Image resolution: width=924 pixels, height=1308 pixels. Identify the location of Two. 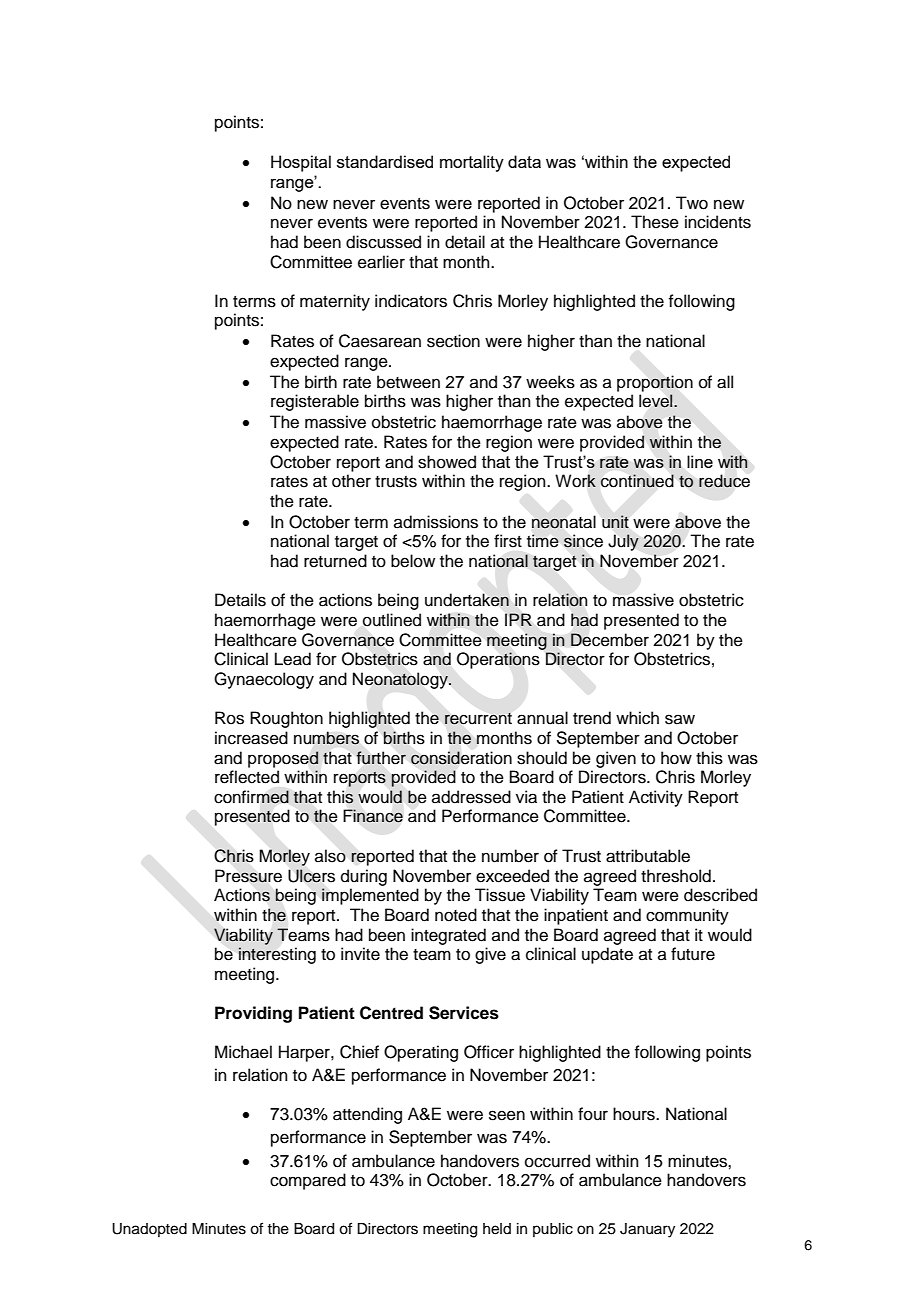
(692, 203).
